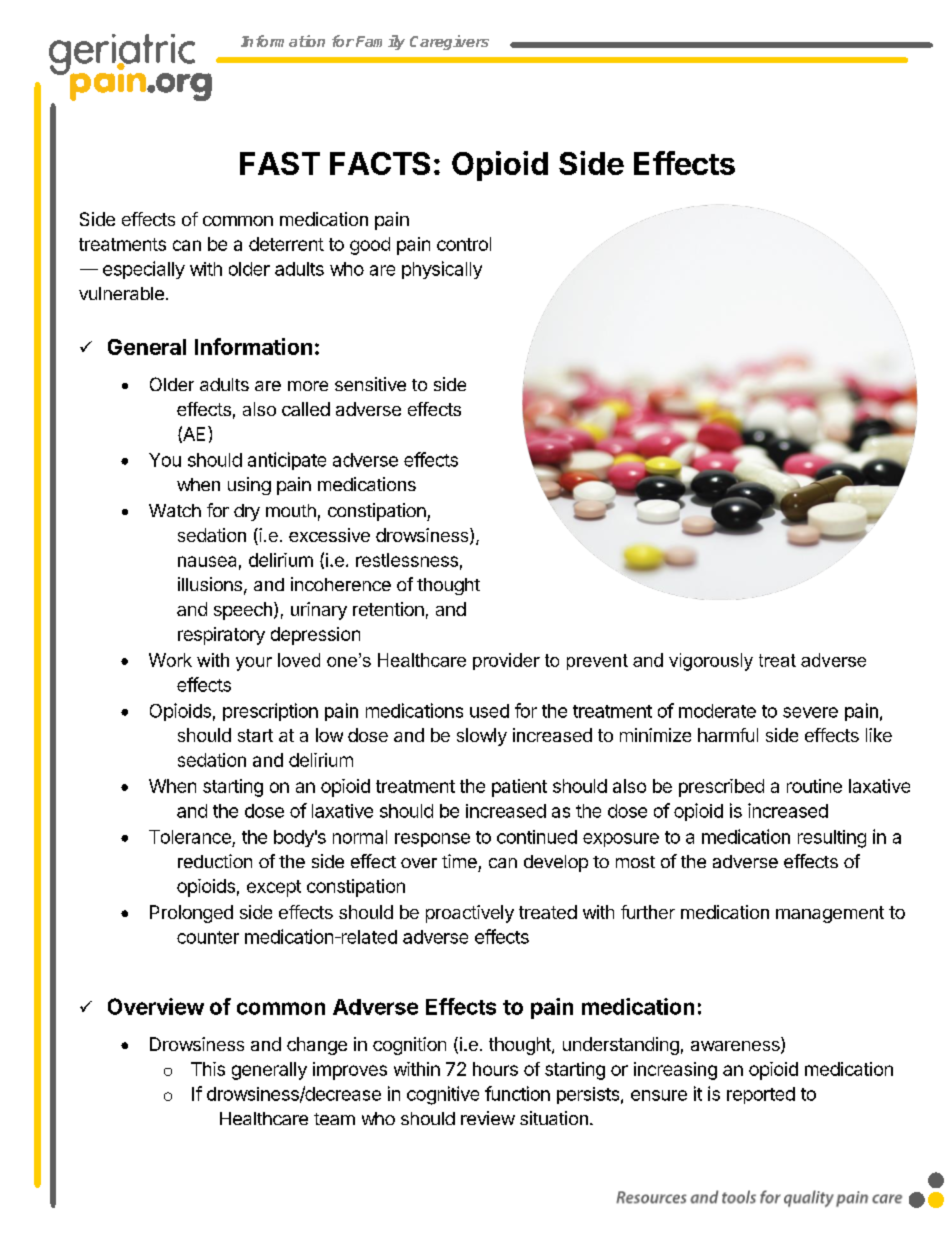 The width and height of the document is (952, 1233). Describe the element at coordinates (449, 42) in the document. I see `Caregivers` at that location.
